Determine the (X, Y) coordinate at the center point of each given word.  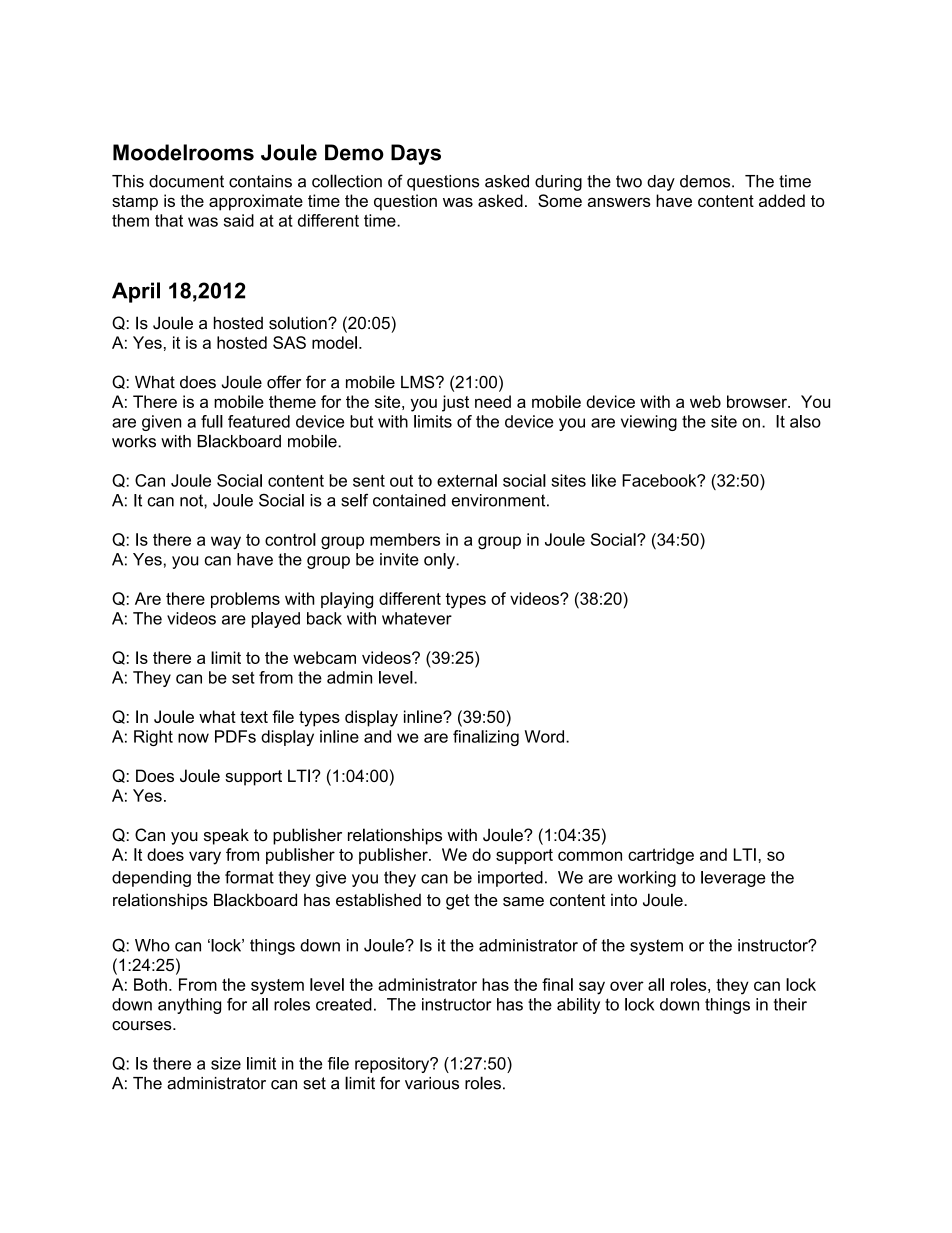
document (186, 181)
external (467, 480)
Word (546, 736)
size (226, 1063)
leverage (733, 879)
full (212, 421)
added (782, 200)
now (193, 738)
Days (416, 154)
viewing (649, 423)
